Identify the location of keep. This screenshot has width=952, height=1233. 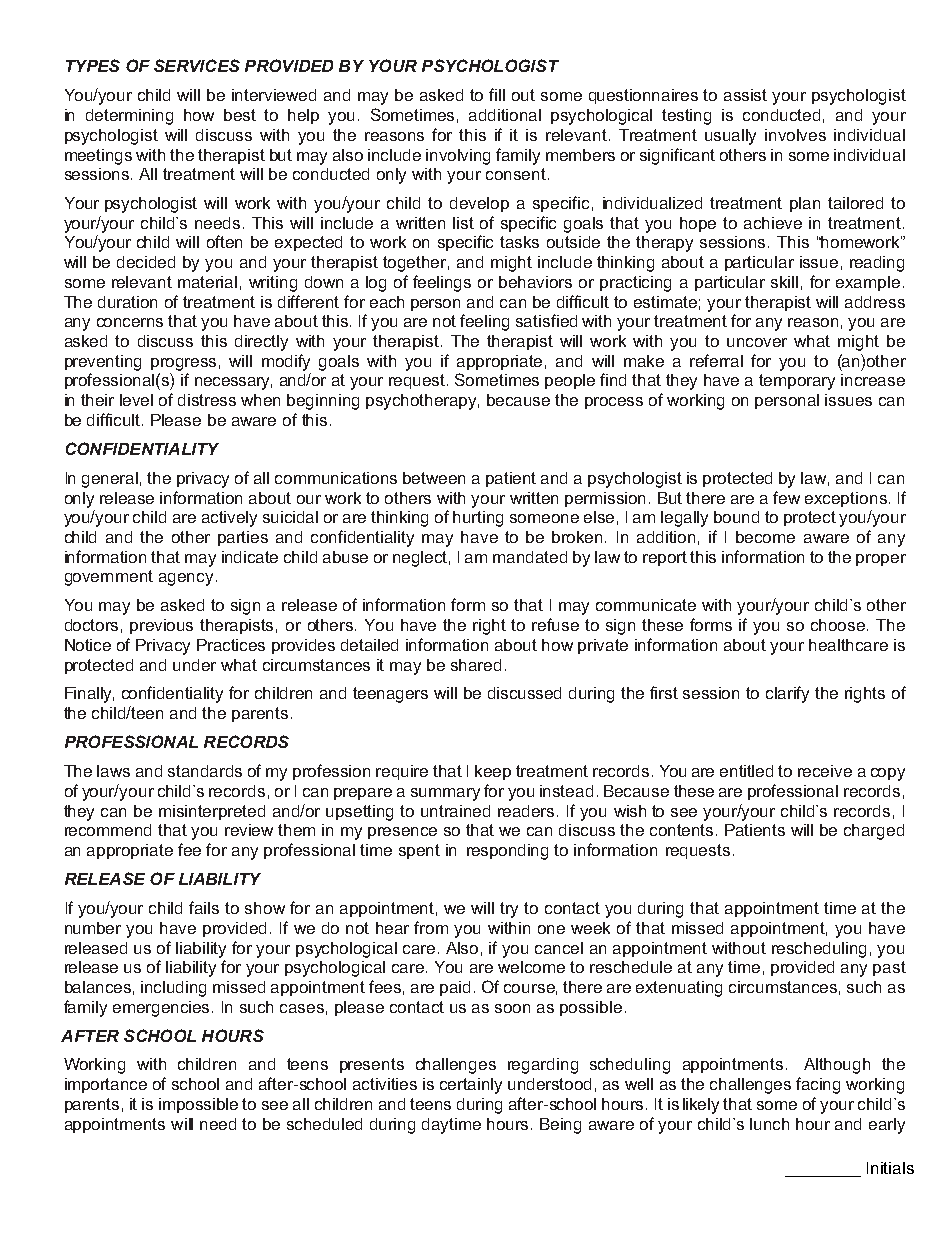
(493, 772).
